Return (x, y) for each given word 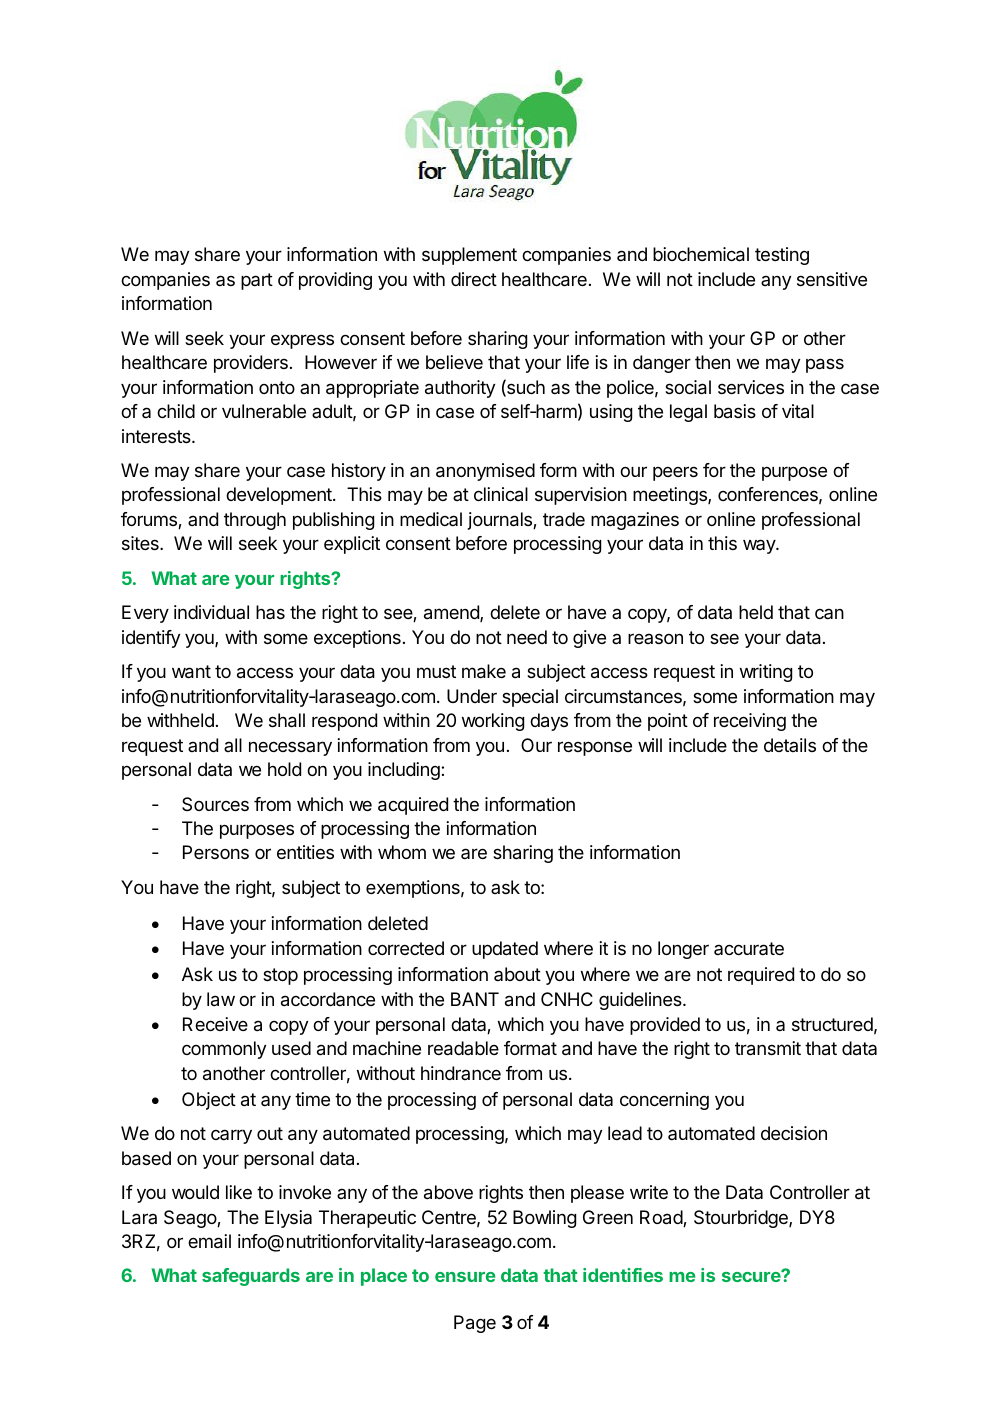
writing (766, 673)
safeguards (251, 1277)
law (221, 999)
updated (505, 950)
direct (474, 279)
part (257, 281)
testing (782, 256)
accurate (749, 948)
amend (452, 613)
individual (211, 612)
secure (752, 1276)
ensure (465, 1277)
